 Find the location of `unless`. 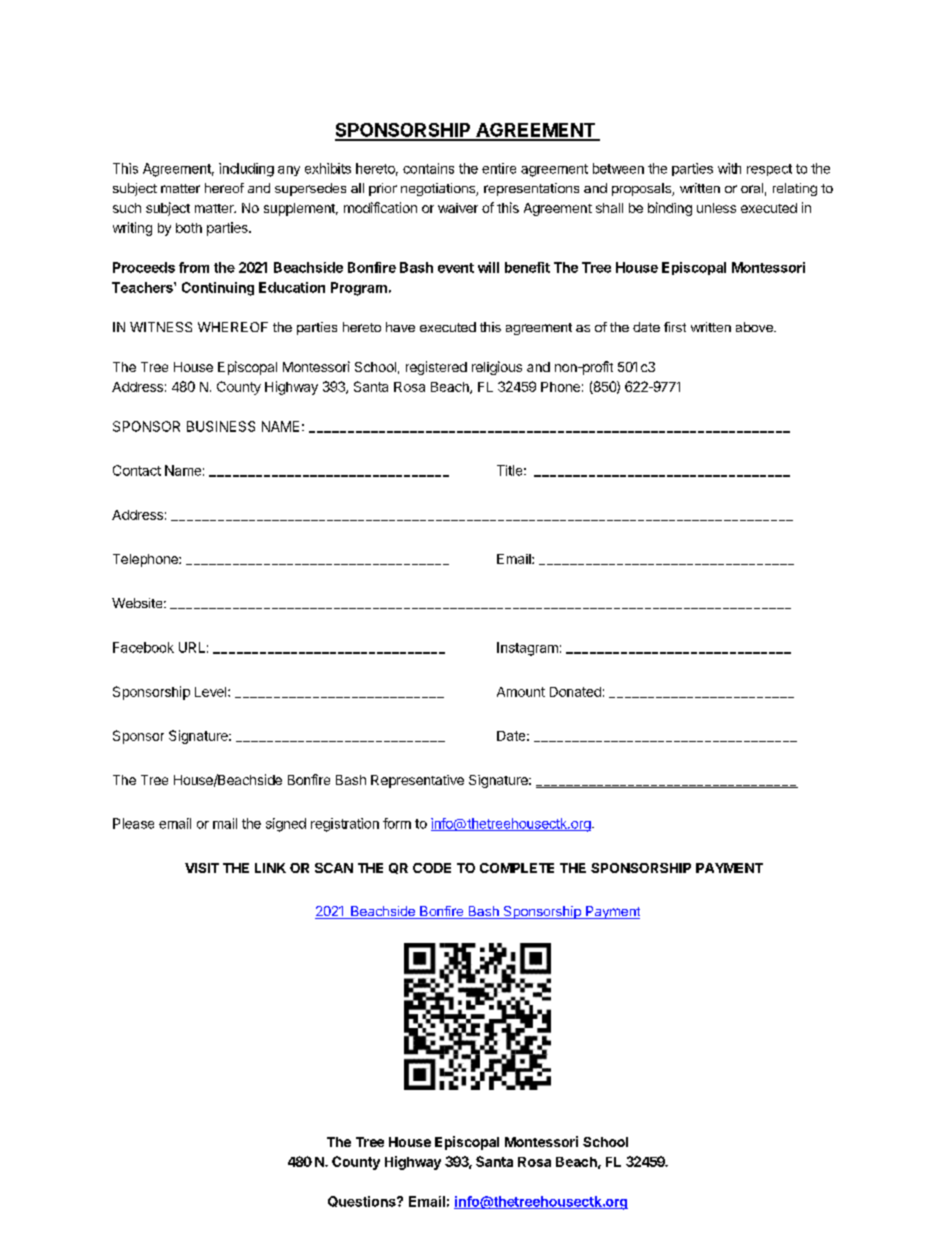

unless is located at coordinates (716, 208).
